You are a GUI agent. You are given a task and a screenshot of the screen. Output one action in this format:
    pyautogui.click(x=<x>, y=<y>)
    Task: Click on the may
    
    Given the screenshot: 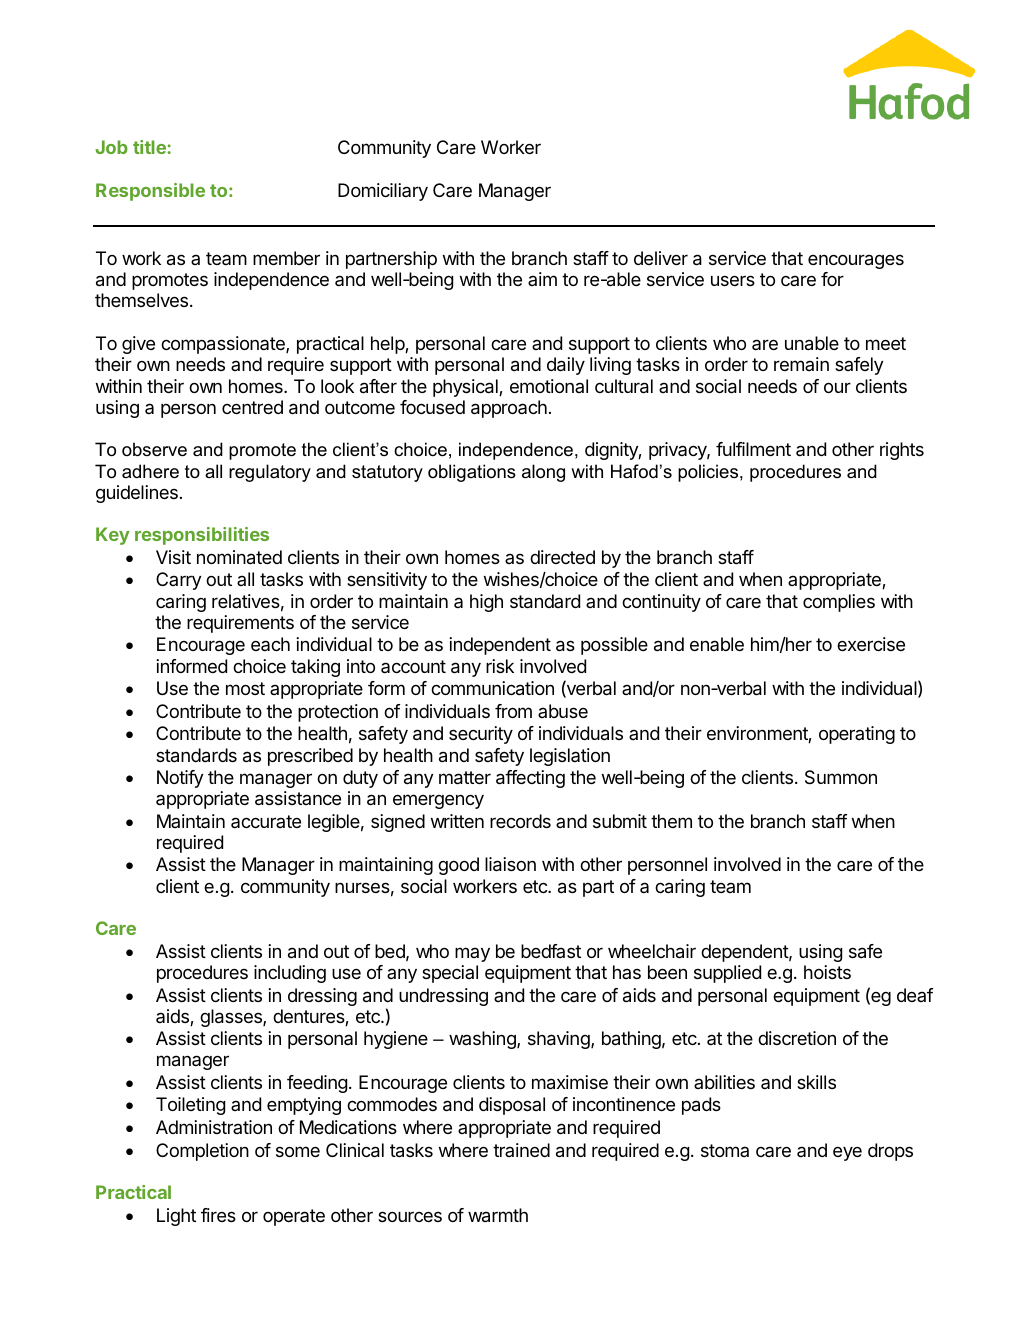 What is the action you would take?
    pyautogui.click(x=472, y=954)
